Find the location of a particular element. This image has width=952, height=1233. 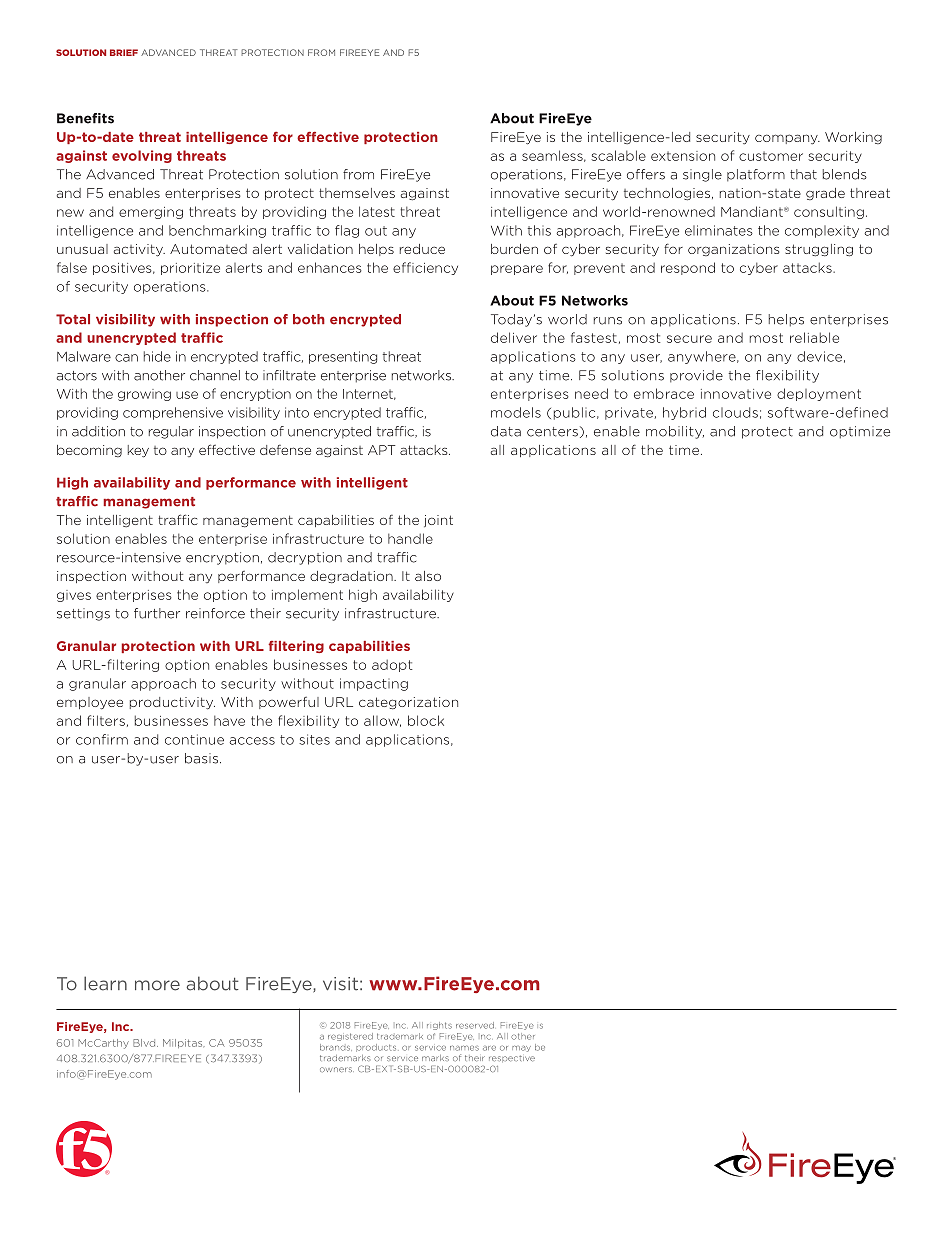

names is located at coordinates (464, 1048).
